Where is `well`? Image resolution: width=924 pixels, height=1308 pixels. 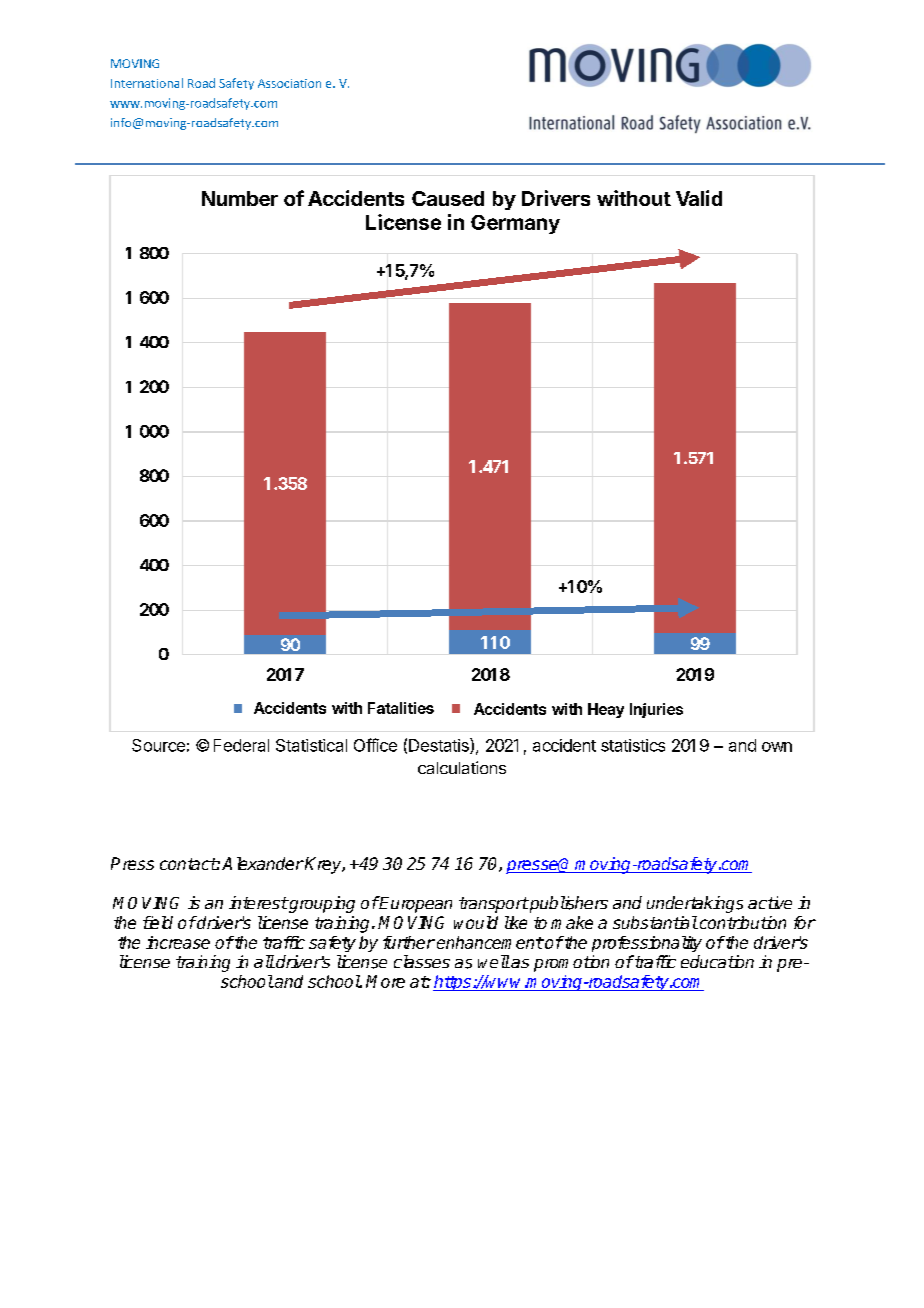
well is located at coordinates (494, 961).
